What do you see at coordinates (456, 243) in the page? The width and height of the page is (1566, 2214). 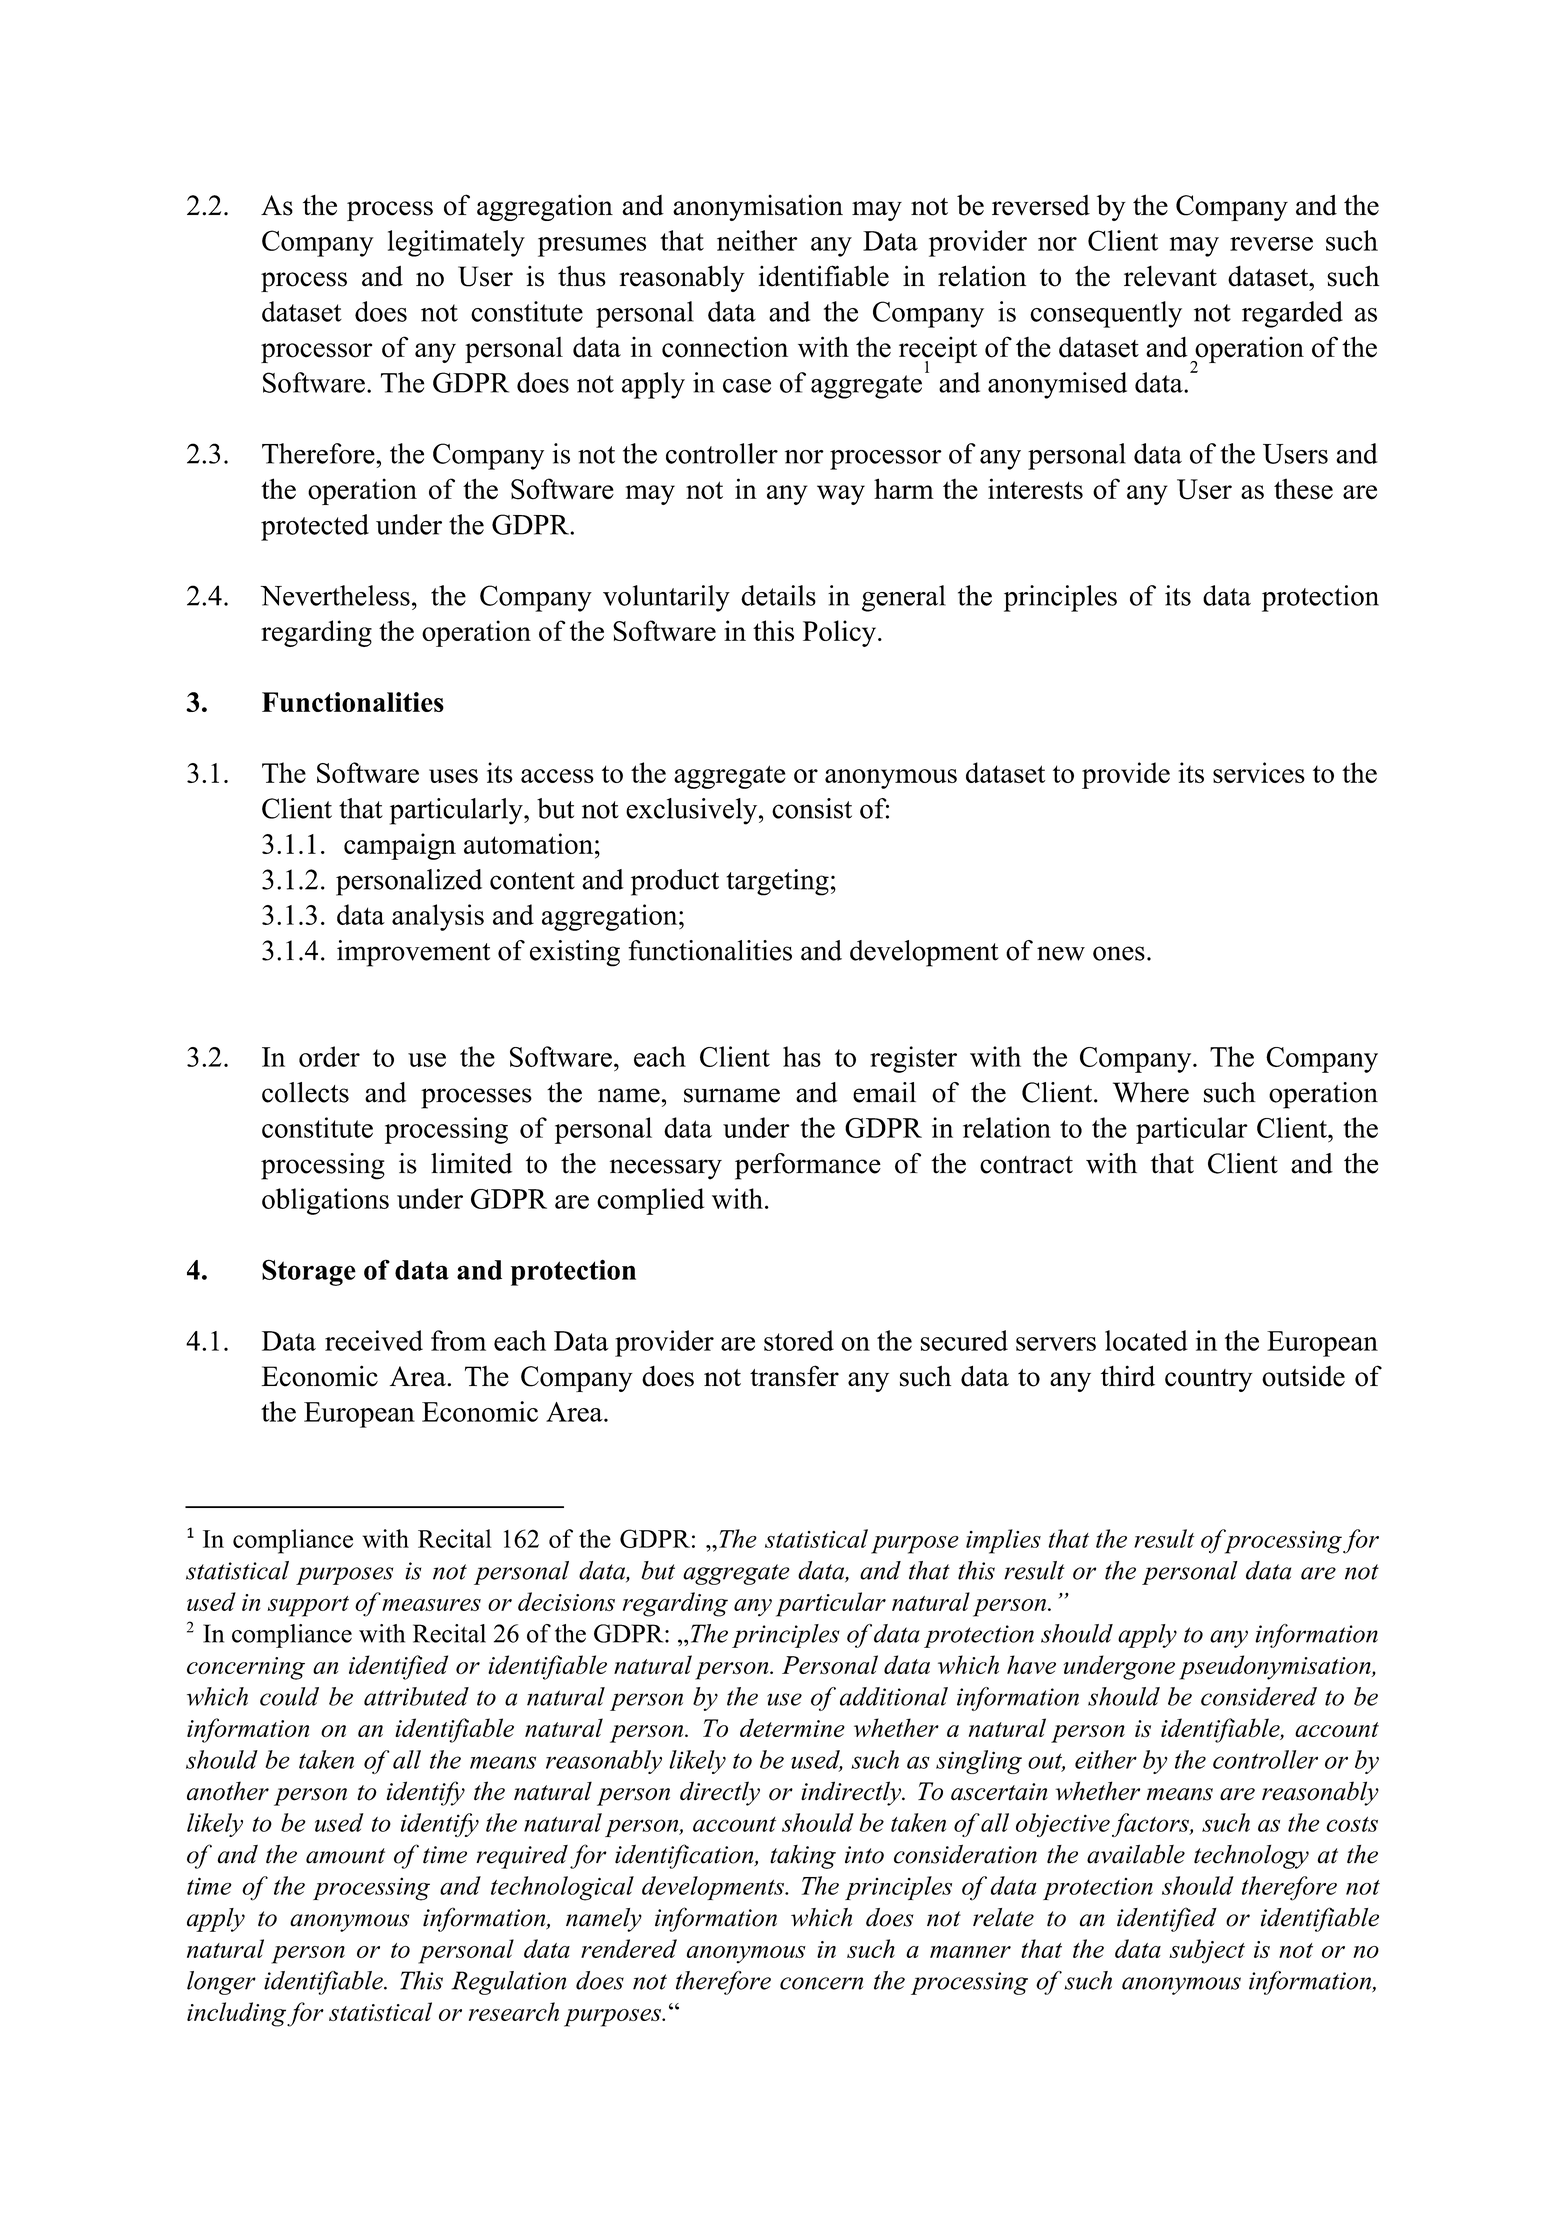 I see `legitimately` at bounding box center [456, 243].
